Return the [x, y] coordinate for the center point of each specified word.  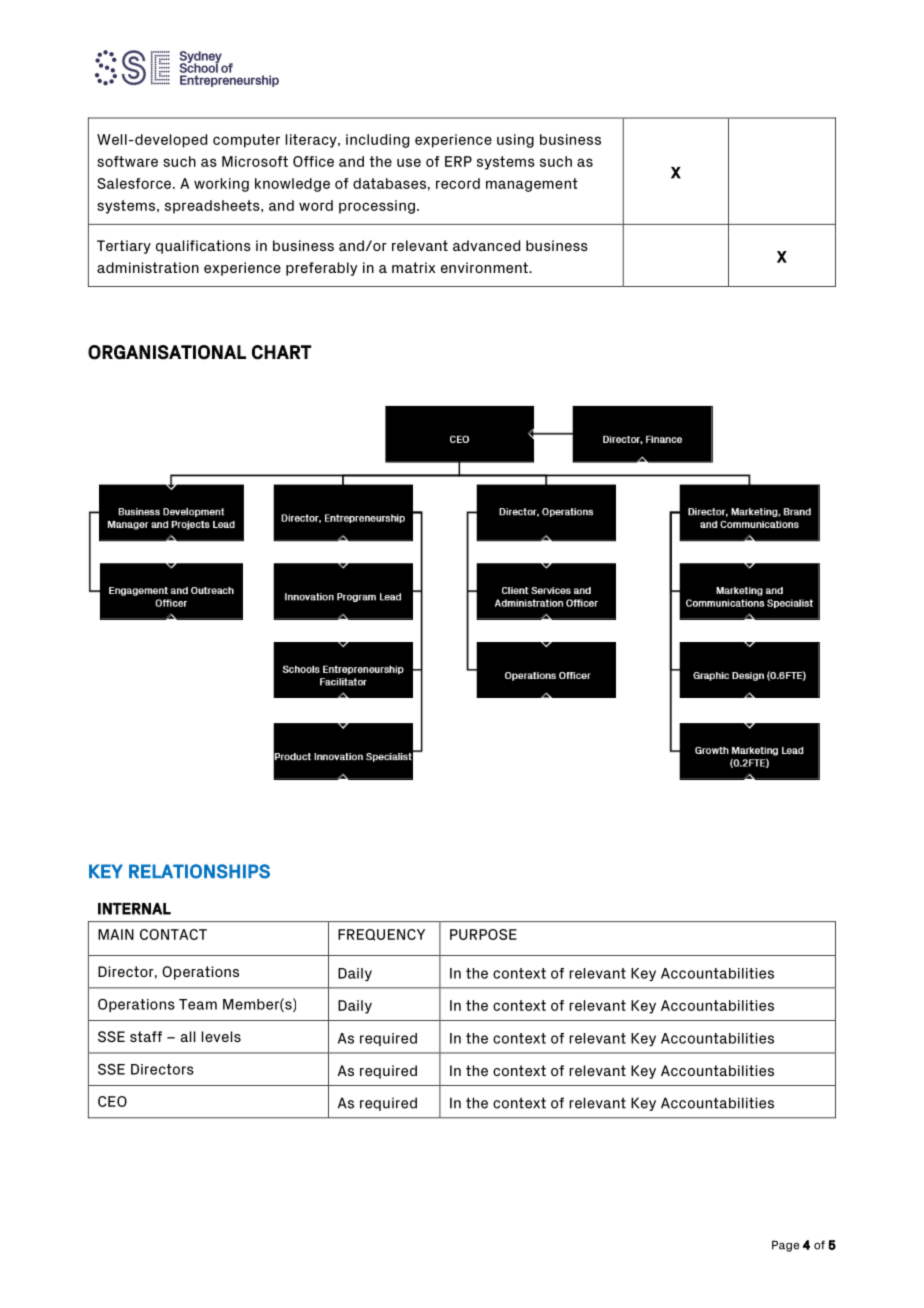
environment [485, 267]
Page [785, 1246]
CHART [282, 352]
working [221, 185]
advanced [486, 245]
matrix [413, 267]
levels [221, 1036]
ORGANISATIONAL [167, 352]
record [458, 183]
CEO [112, 1101]
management [532, 185]
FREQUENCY [381, 935]
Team [198, 1004]
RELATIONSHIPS [199, 871]
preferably [322, 269]
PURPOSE [483, 934]
